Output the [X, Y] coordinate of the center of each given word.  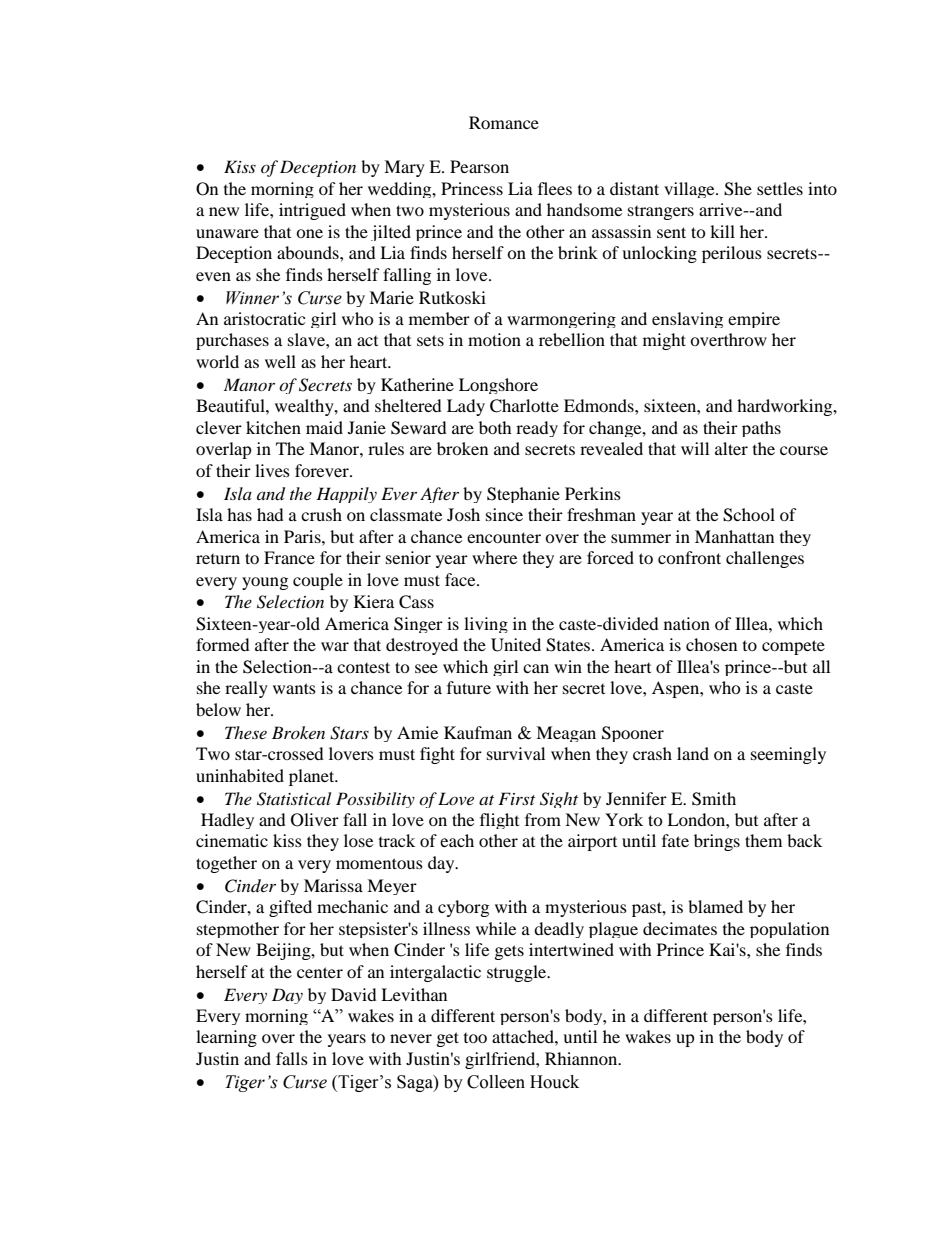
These [246, 732]
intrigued [312, 211]
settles [780, 188]
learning [226, 1038]
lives [272, 470]
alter [731, 448]
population [789, 930]
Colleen [496, 1082]
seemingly [788, 755]
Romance [504, 122]
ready [537, 429]
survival [516, 753]
